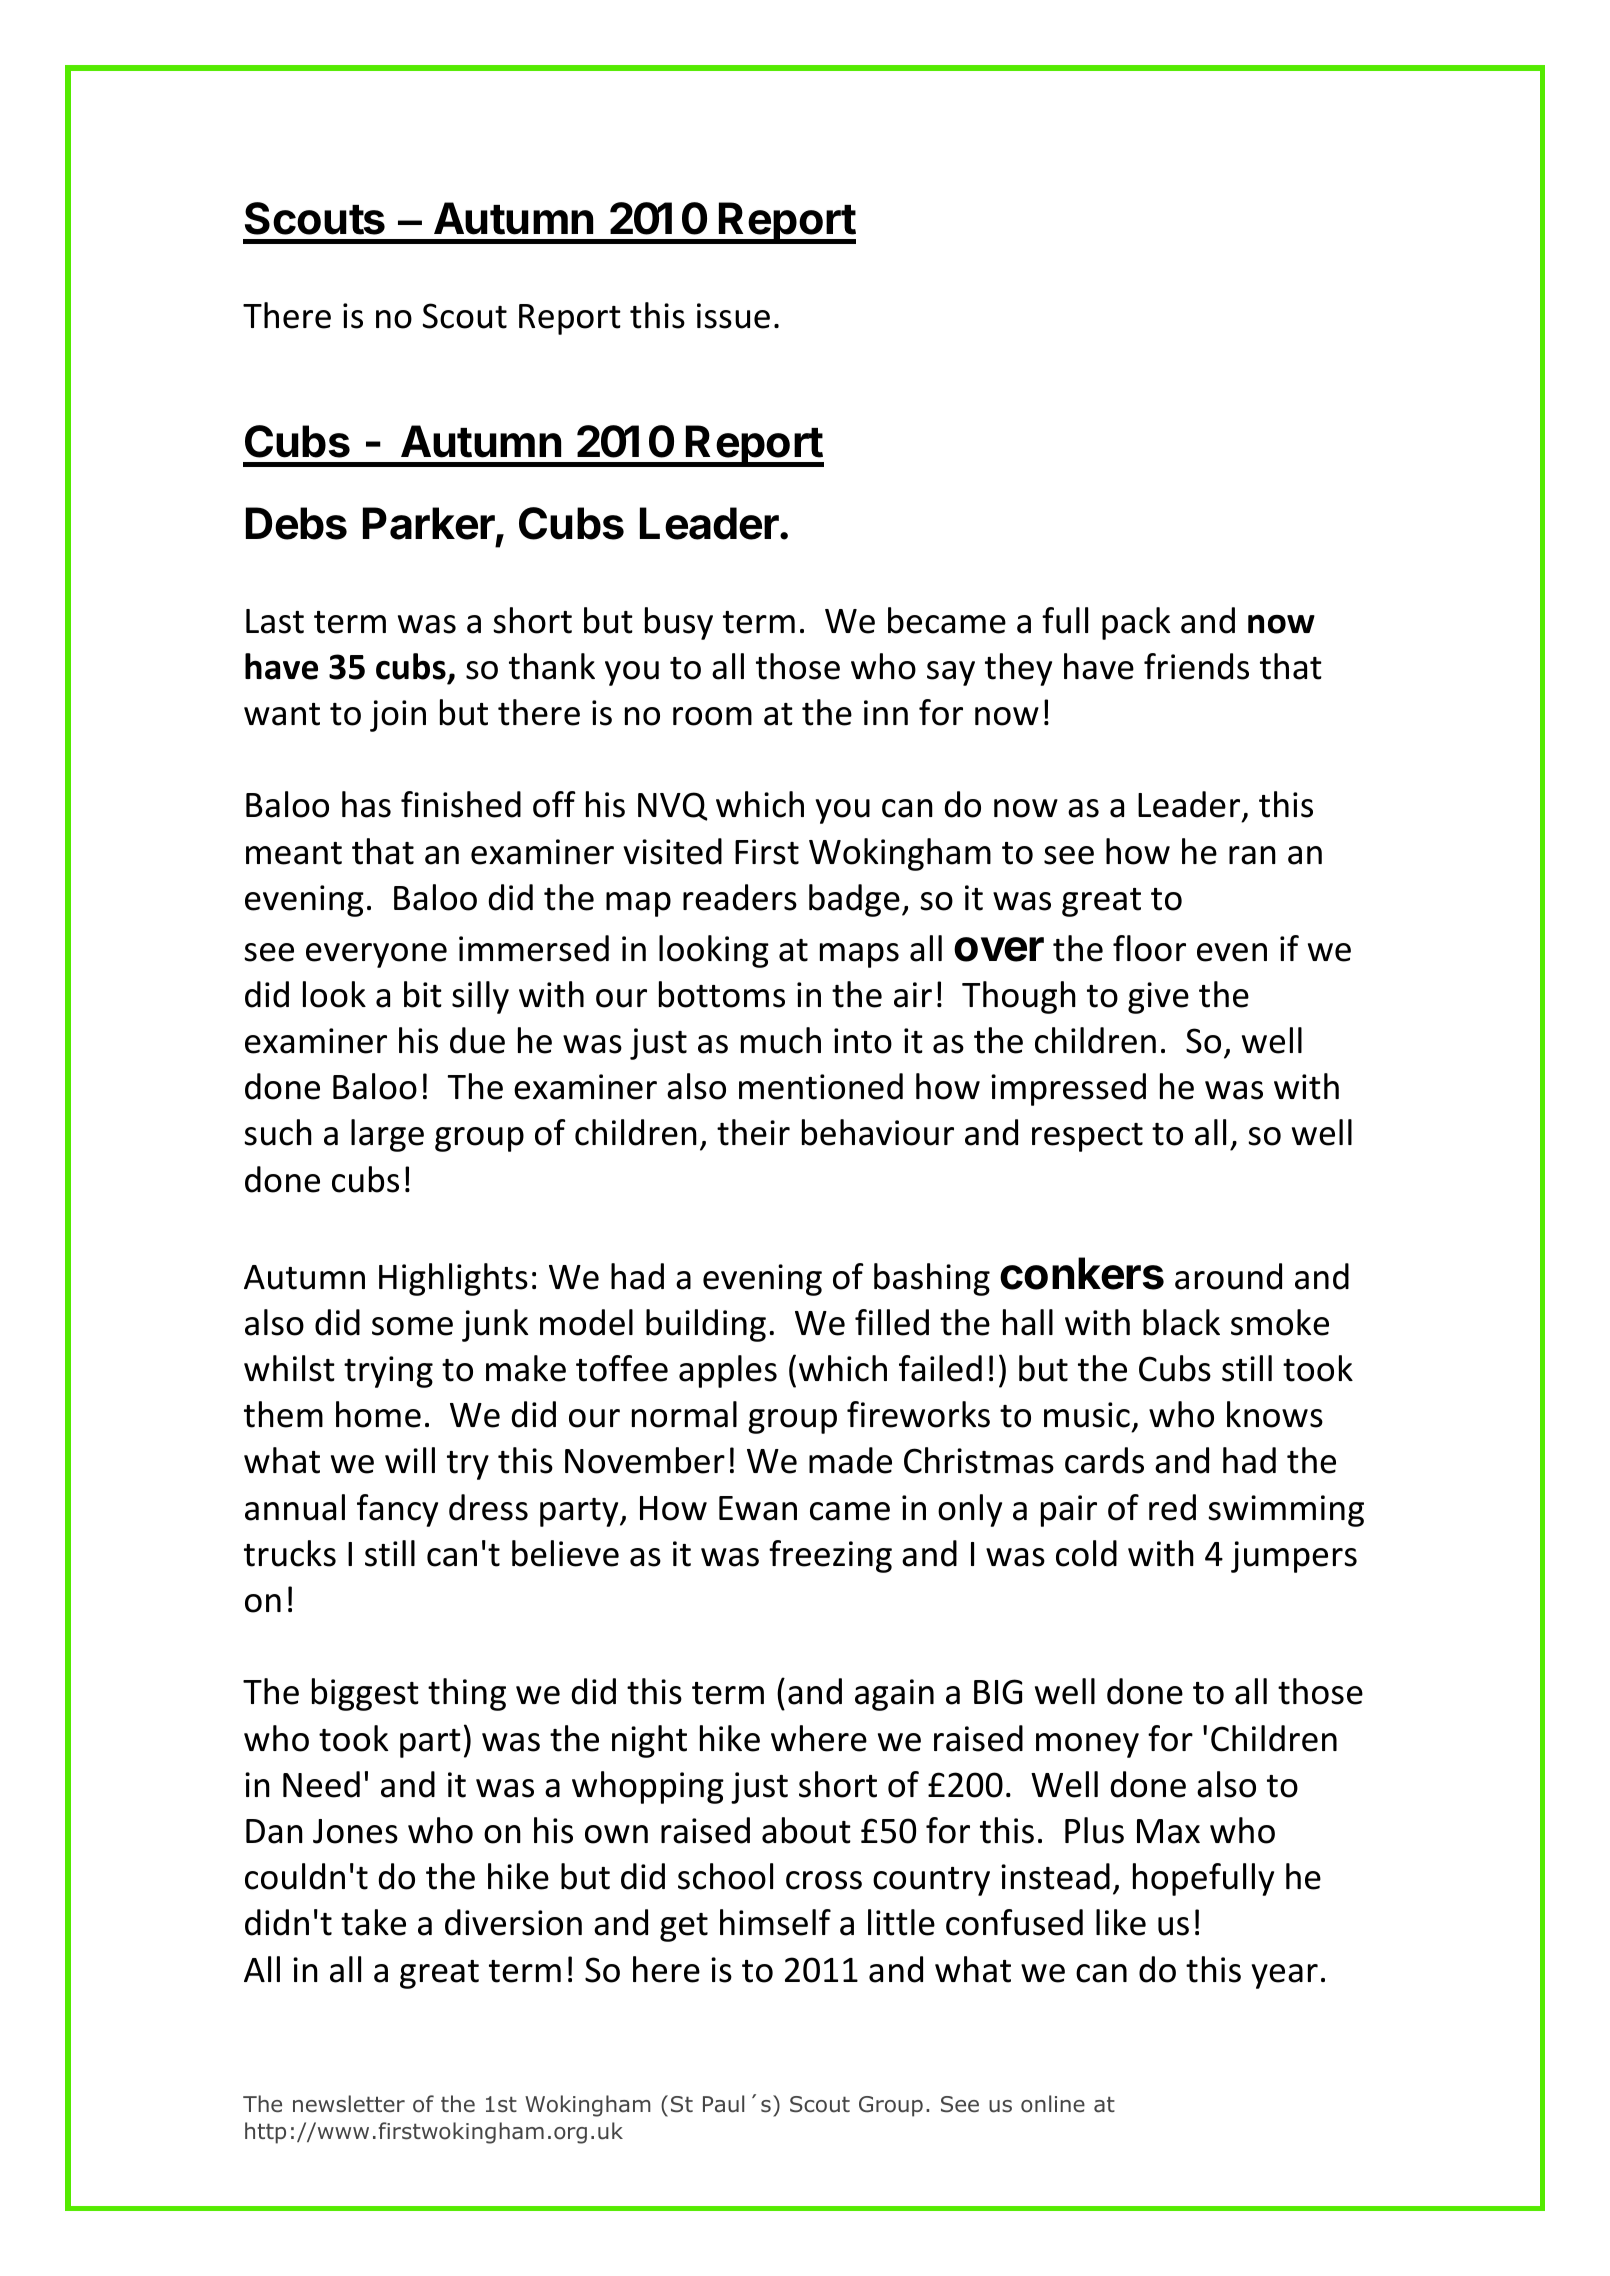 This screenshot has height=2276, width=1610. I want to click on online, so click(1053, 2104).
